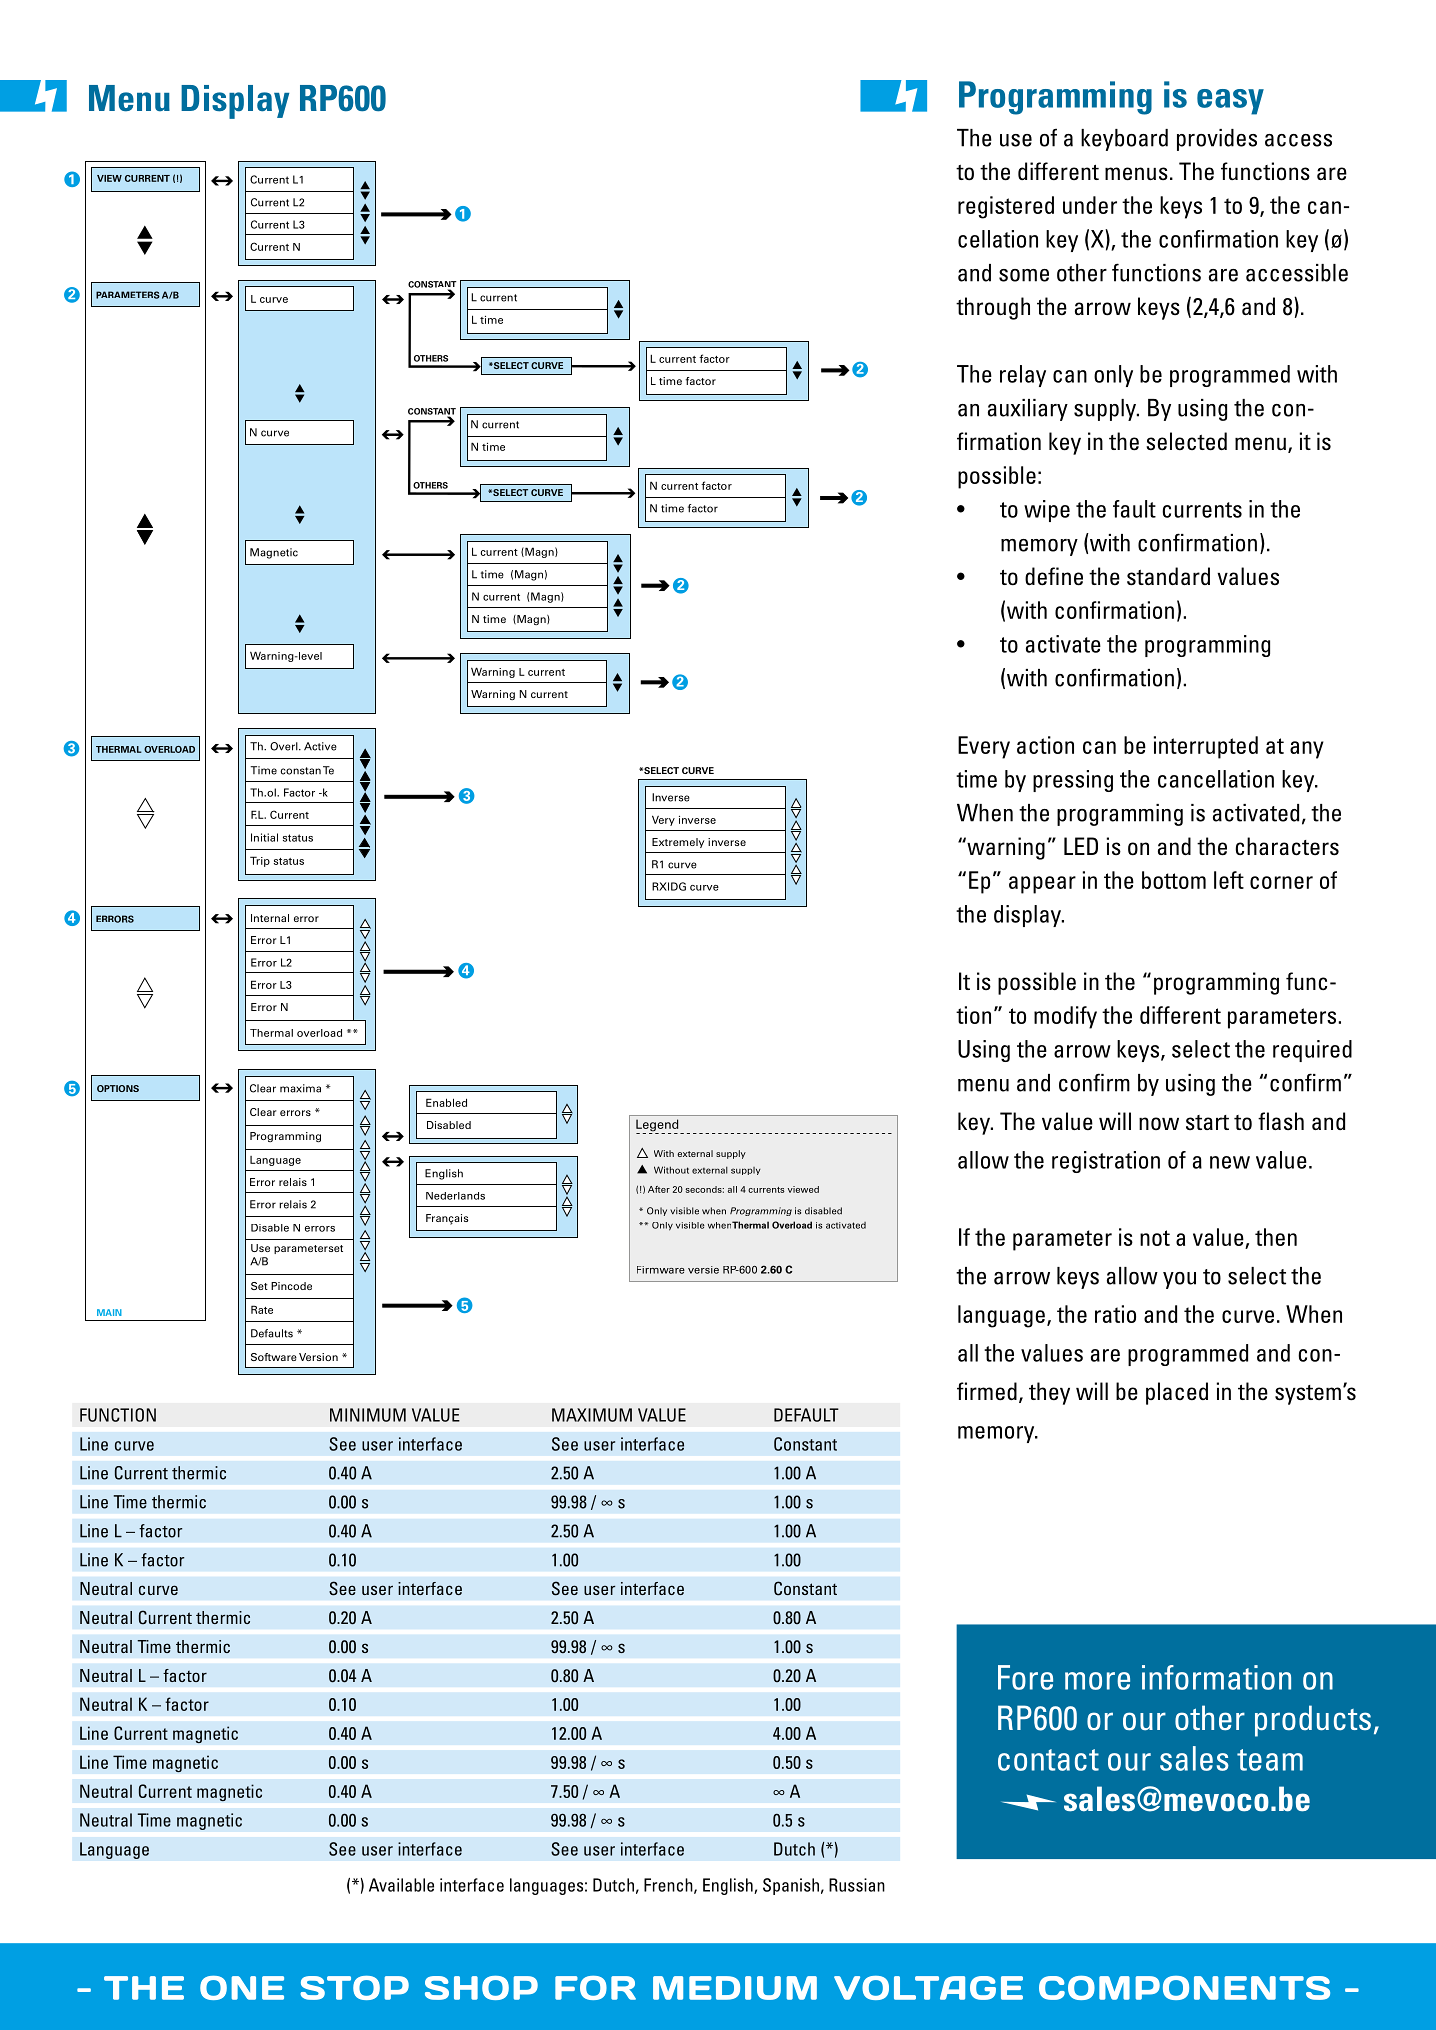 The height and width of the screenshot is (2030, 1436). Describe the element at coordinates (735, 1988) in the screenshot. I see `MEDIUM` at that location.
